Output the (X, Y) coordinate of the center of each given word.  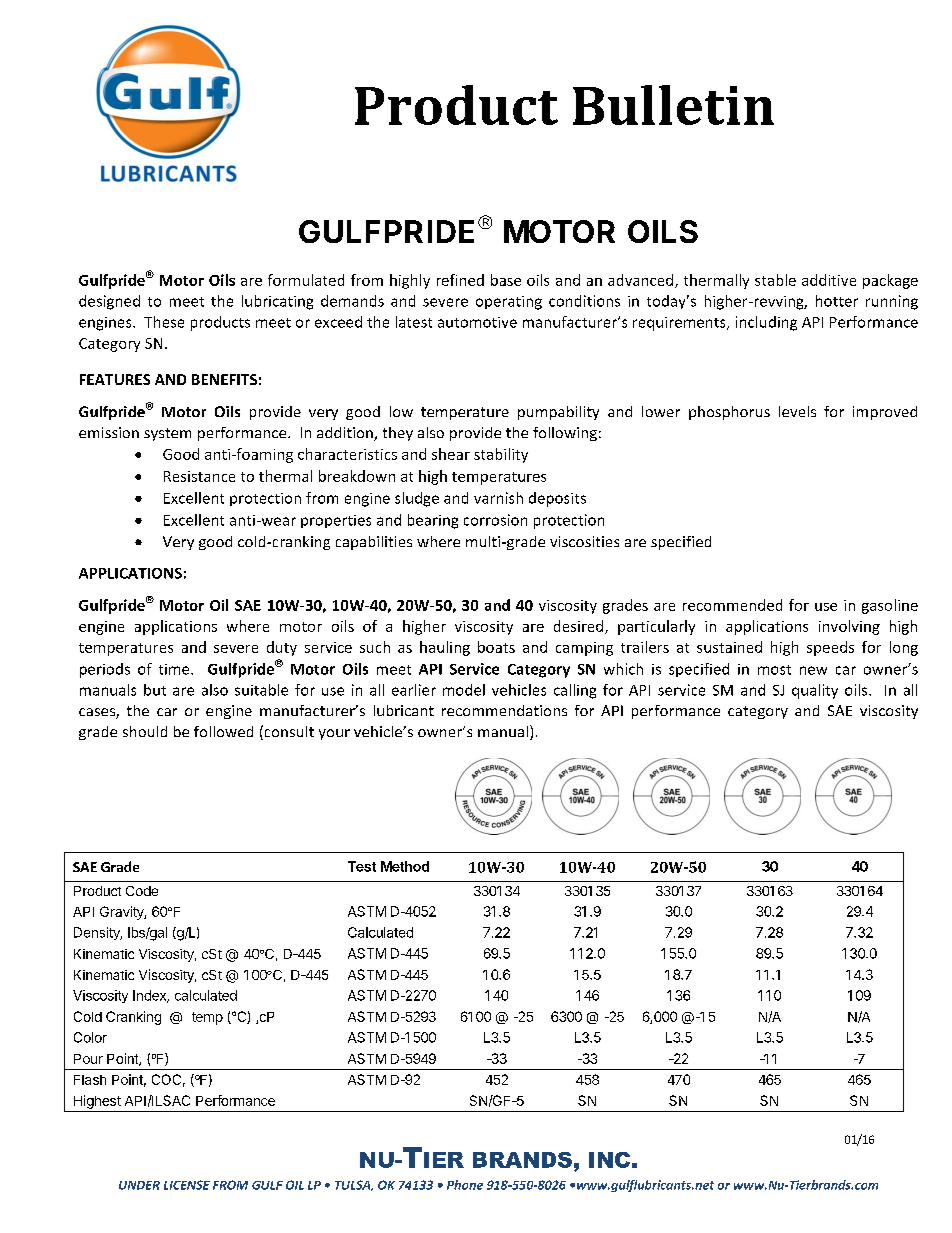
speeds (830, 648)
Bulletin (673, 105)
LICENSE (187, 1185)
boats (496, 647)
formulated (306, 280)
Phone (465, 1185)
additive (829, 280)
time (175, 669)
